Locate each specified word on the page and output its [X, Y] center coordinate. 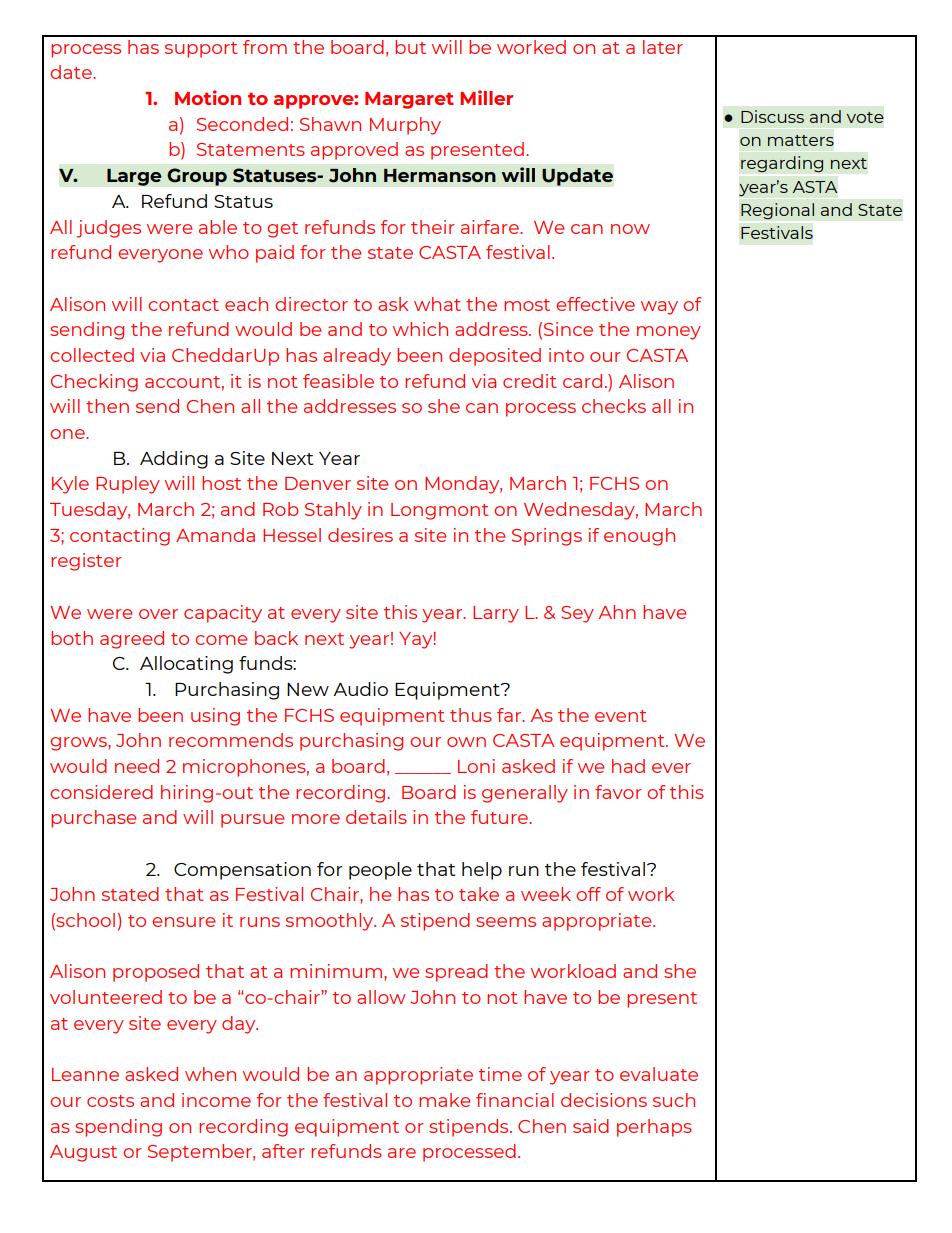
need [137, 766]
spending [118, 1128]
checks [614, 406]
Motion [208, 97]
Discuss [772, 116]
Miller [486, 97]
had [628, 766]
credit [529, 381]
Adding [174, 460]
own [466, 742]
